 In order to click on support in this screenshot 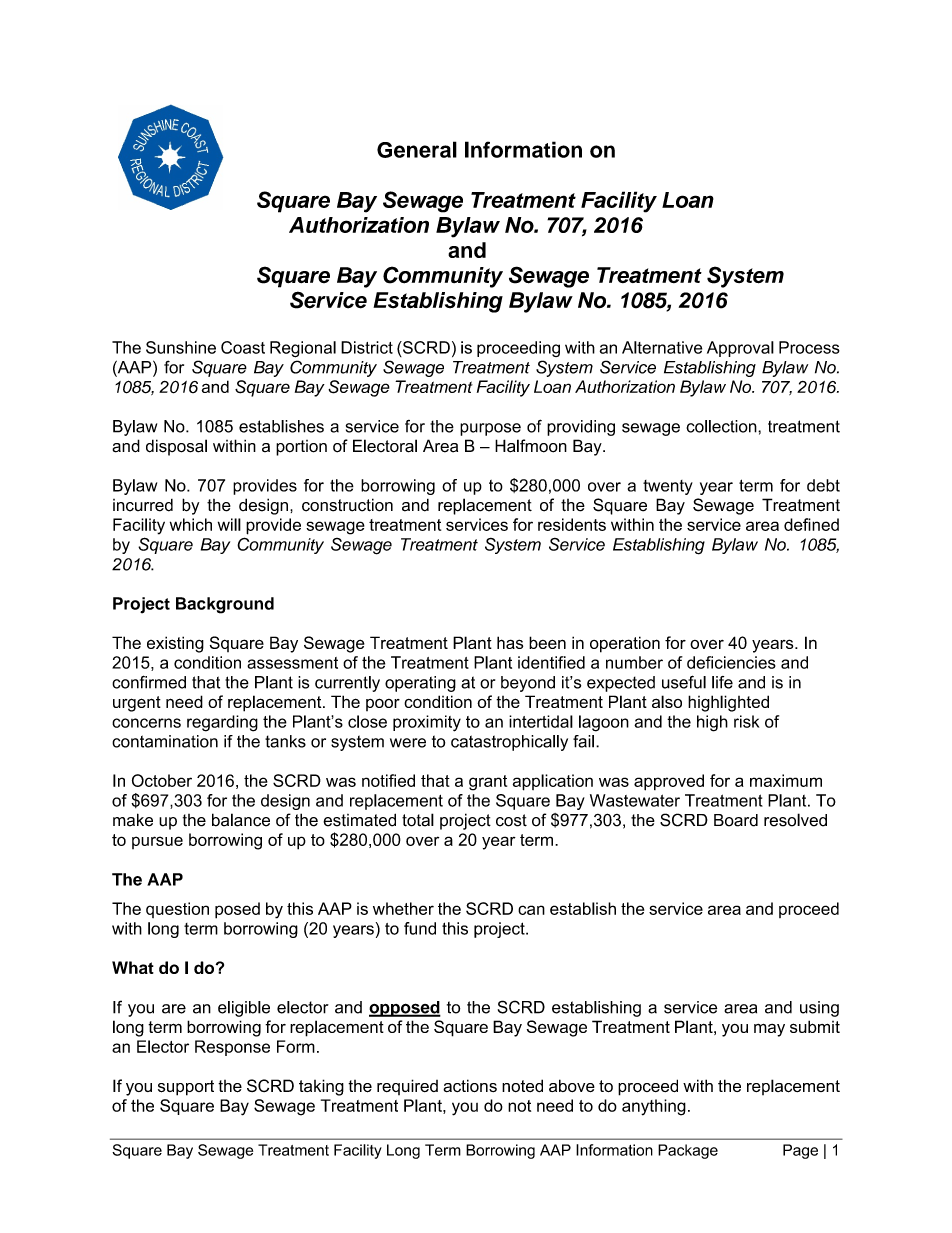, I will do `click(186, 1088)`.
